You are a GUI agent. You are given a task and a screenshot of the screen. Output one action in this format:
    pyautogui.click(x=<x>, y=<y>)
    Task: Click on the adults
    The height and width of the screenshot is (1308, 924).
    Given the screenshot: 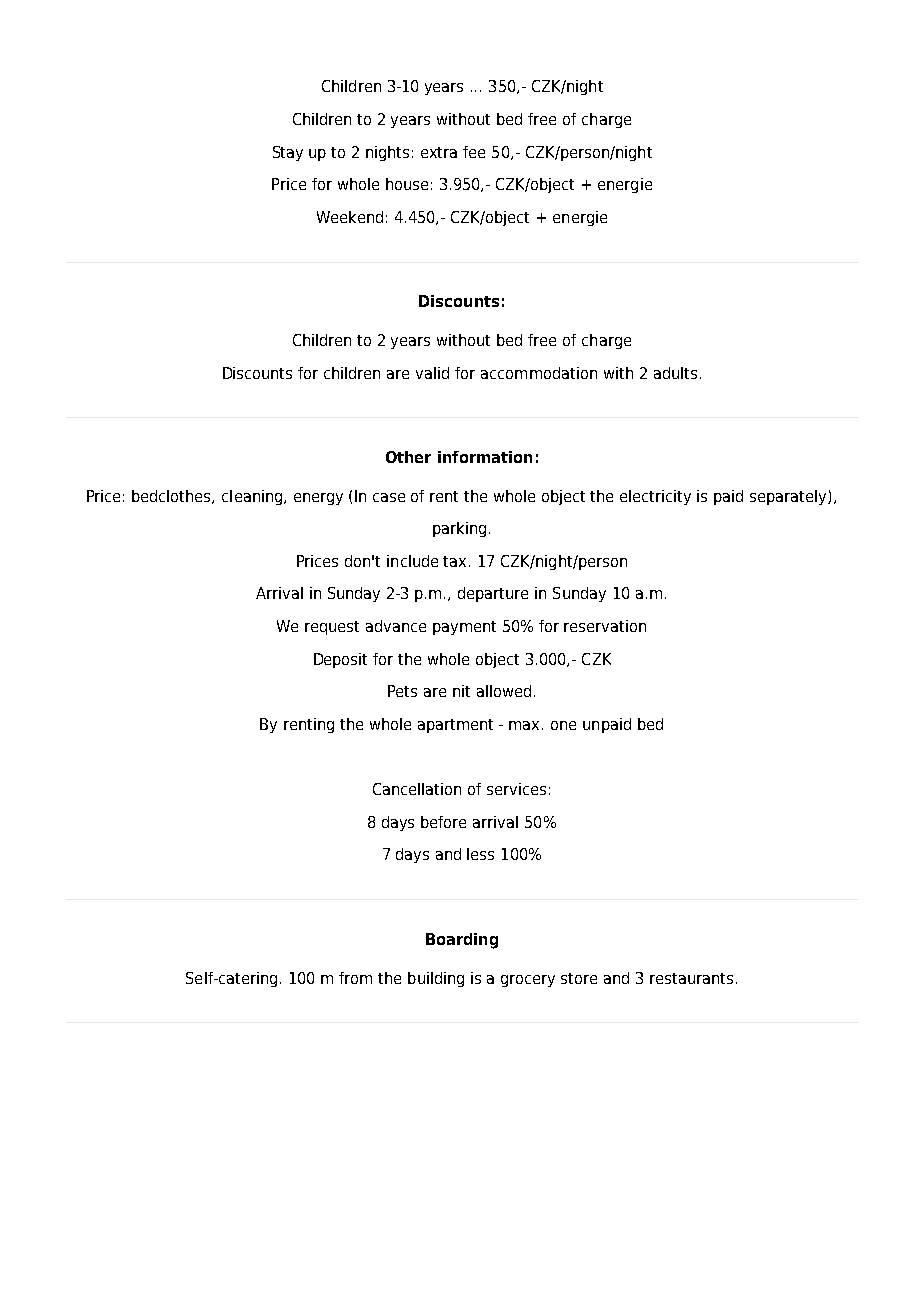 What is the action you would take?
    pyautogui.click(x=675, y=373)
